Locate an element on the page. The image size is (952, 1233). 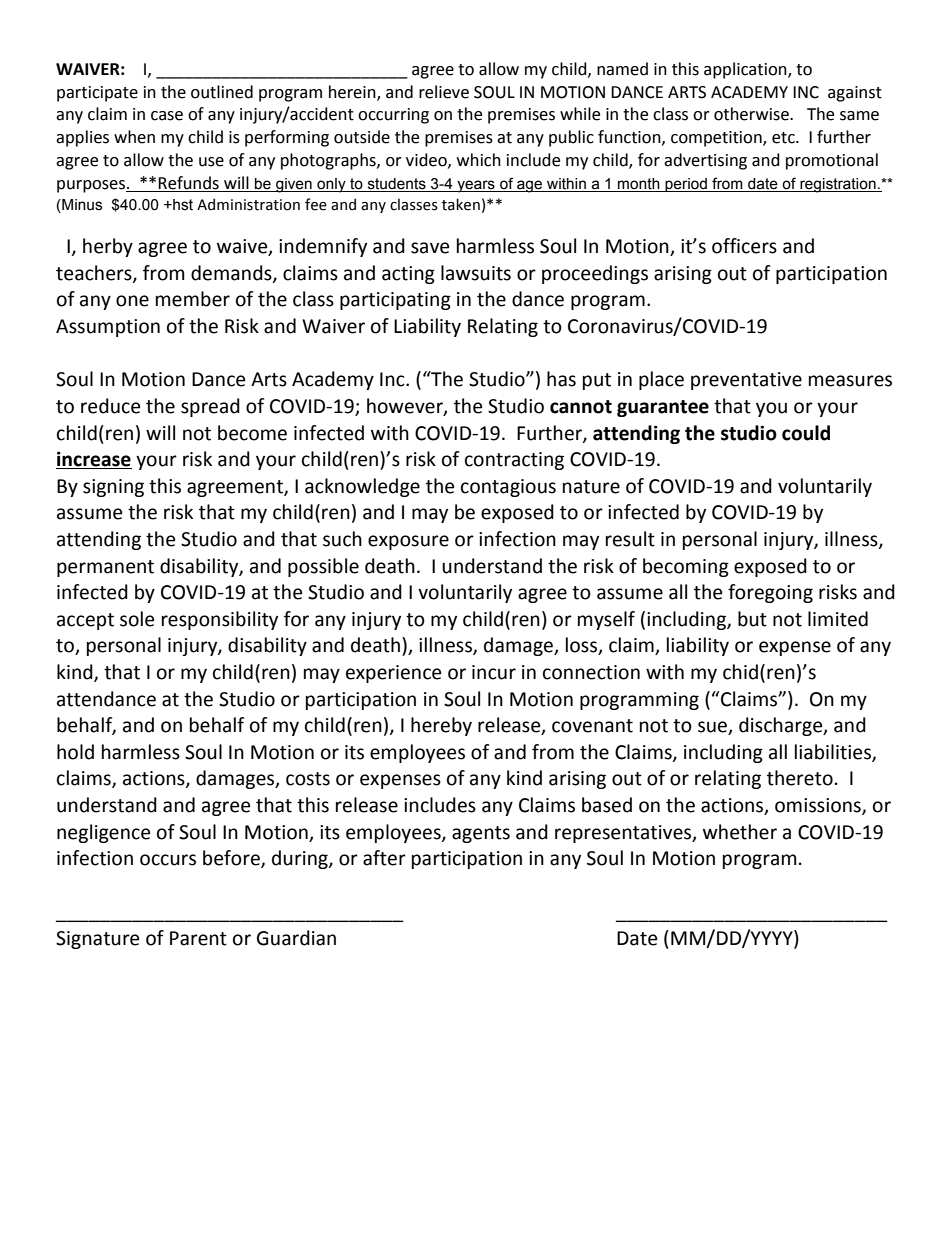
after is located at coordinates (384, 858).
